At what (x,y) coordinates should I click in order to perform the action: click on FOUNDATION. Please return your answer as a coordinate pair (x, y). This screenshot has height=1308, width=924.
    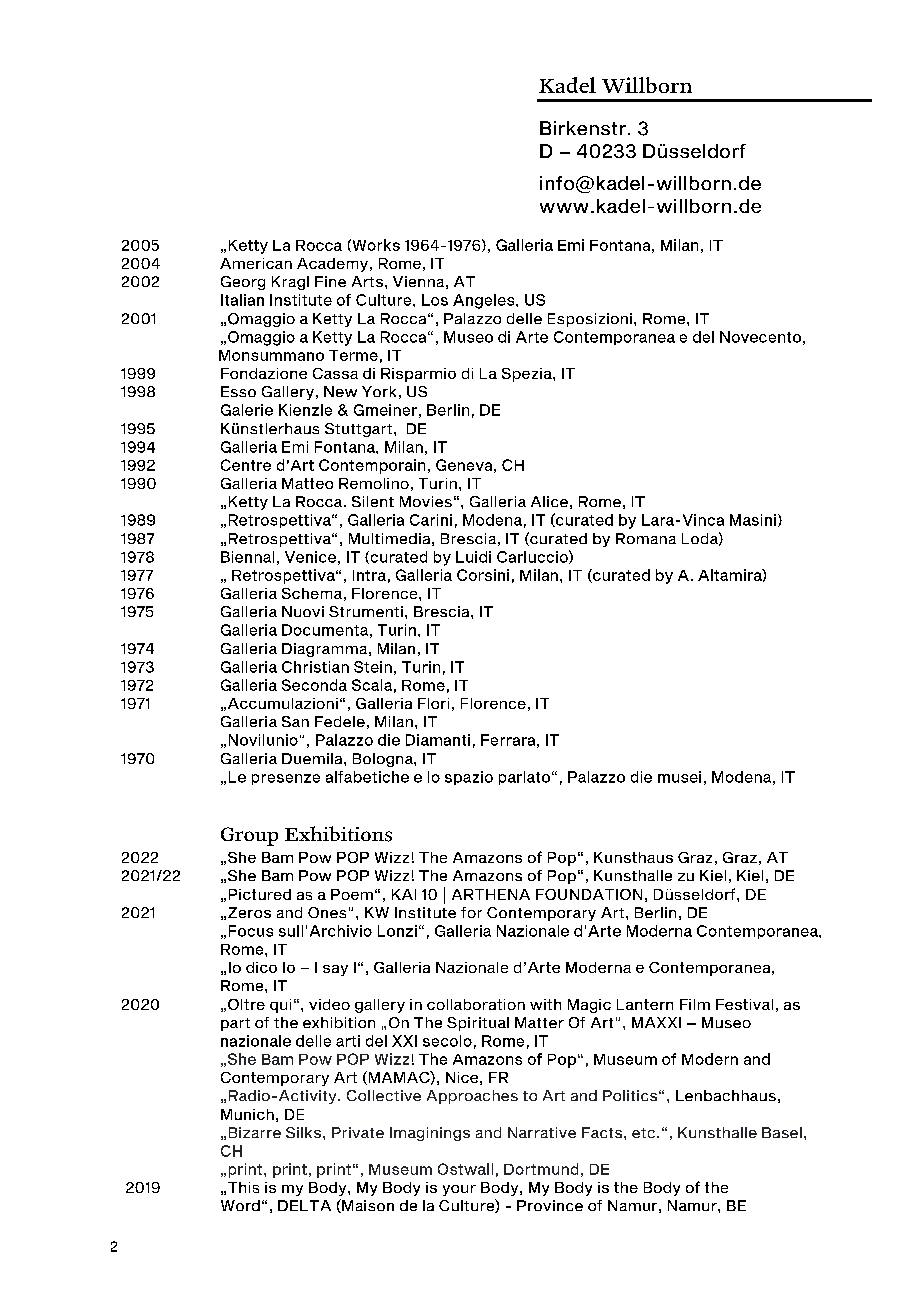
    Looking at the image, I should click on (589, 894).
